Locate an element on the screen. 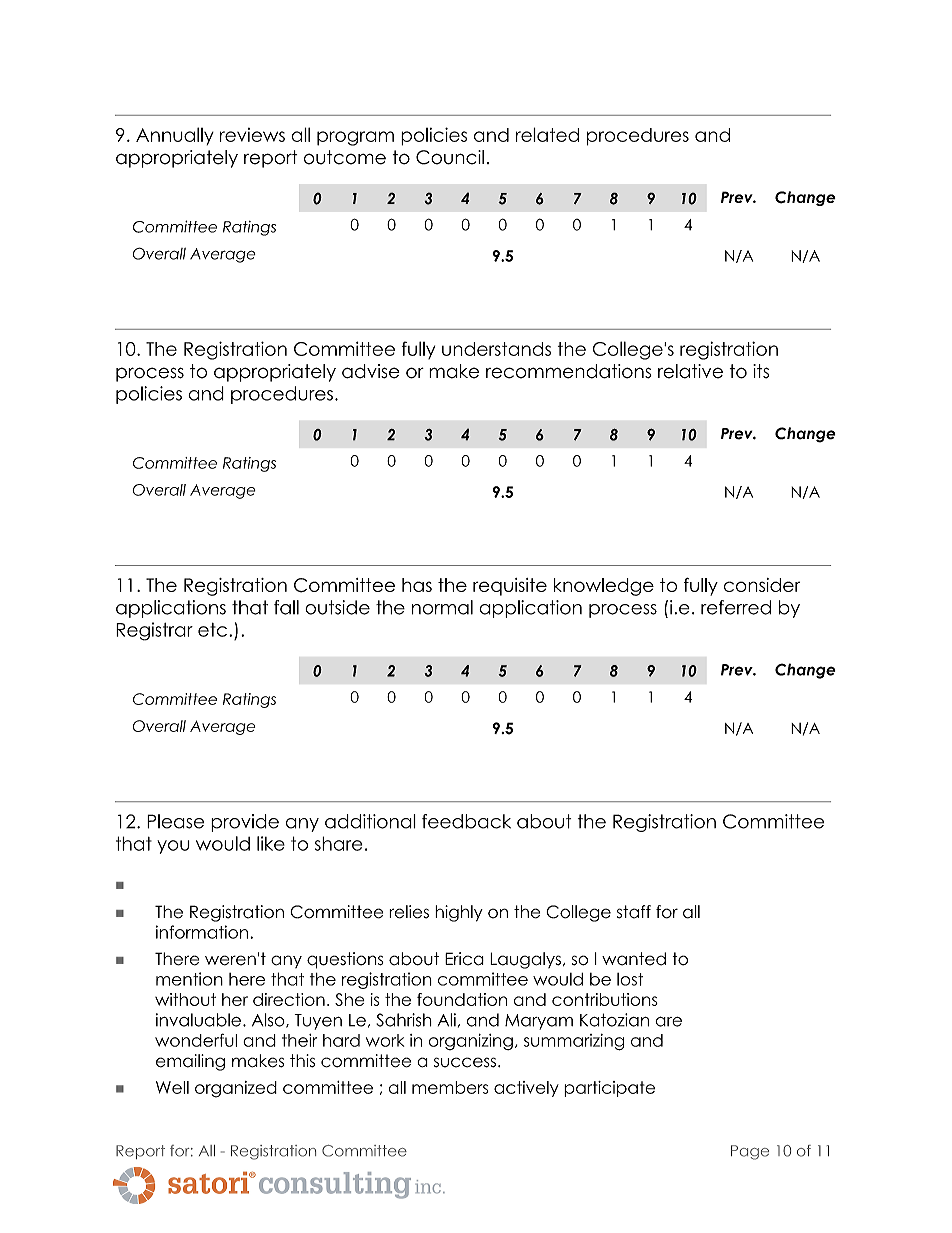 The height and width of the screenshot is (1233, 952). etc is located at coordinates (212, 630).
